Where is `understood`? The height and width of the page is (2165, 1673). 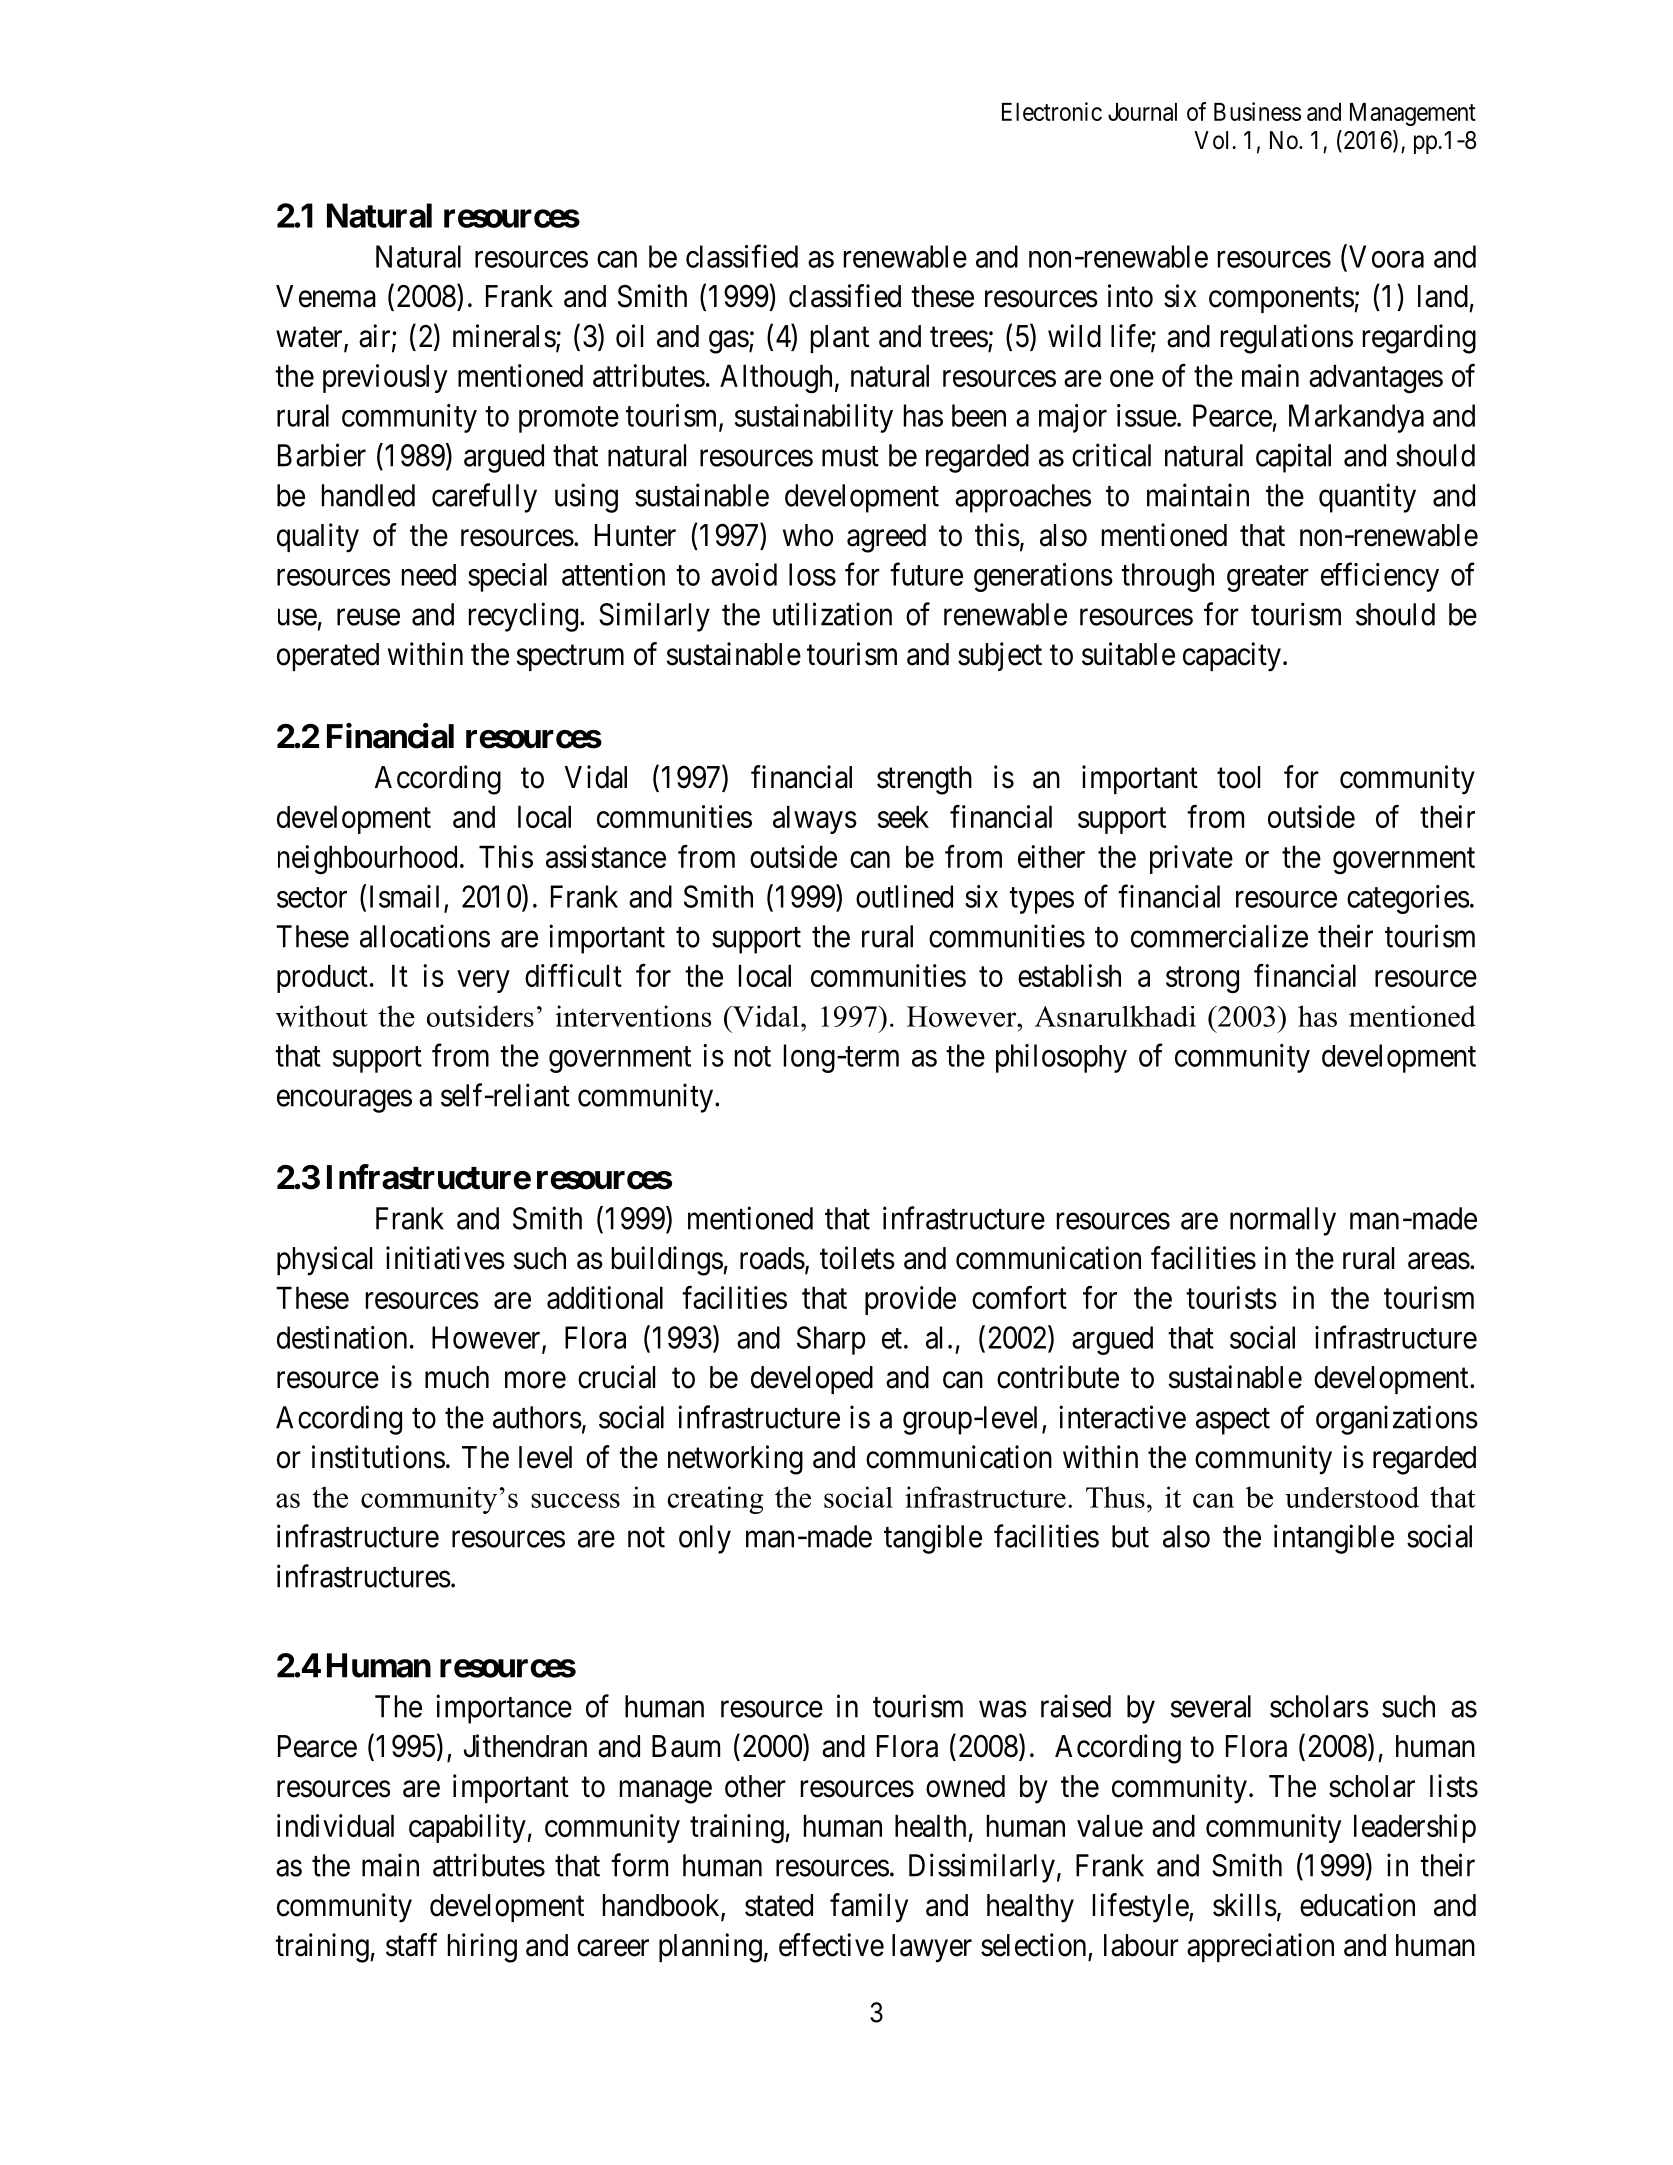
understood is located at coordinates (1352, 1497).
